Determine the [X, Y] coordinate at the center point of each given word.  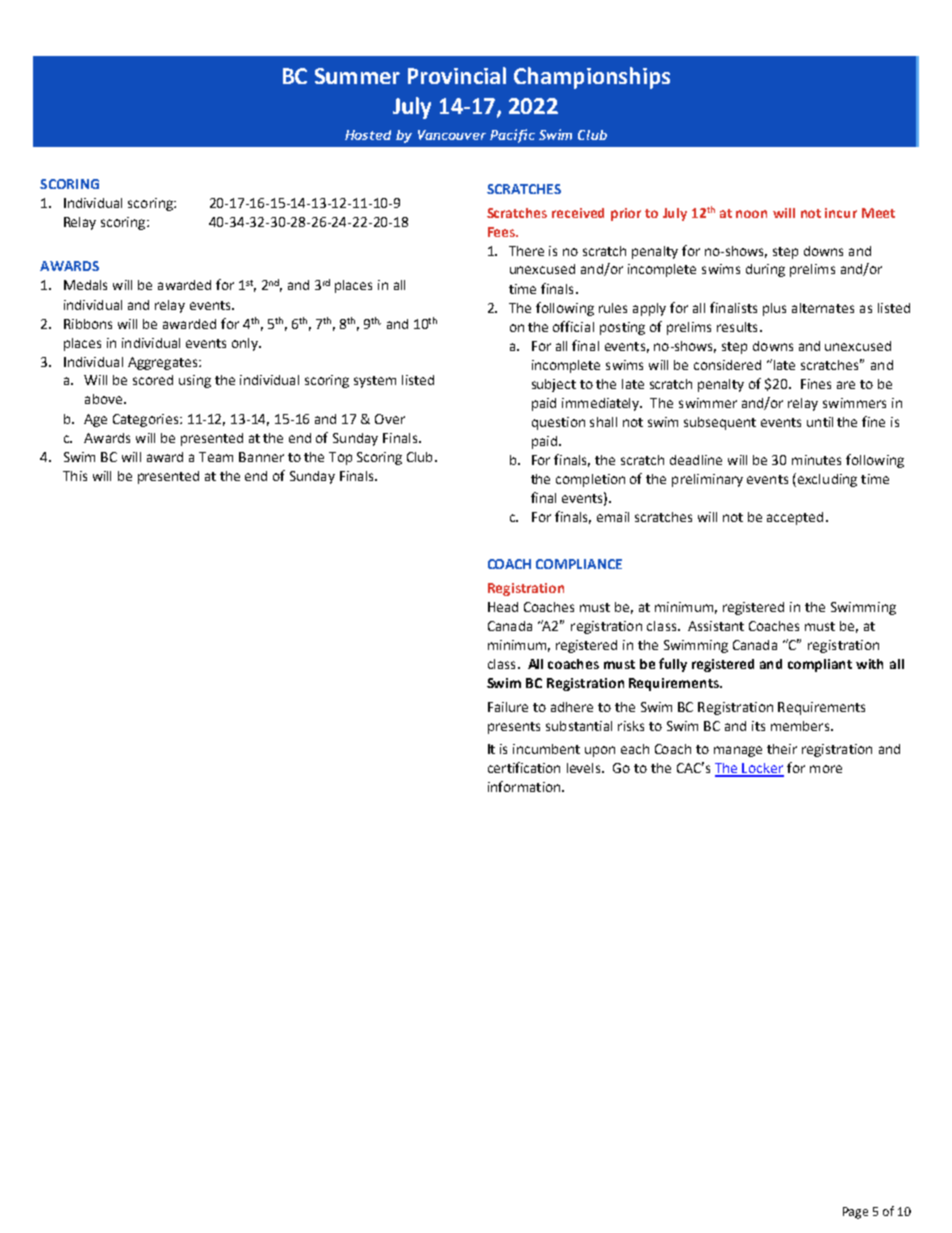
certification [524, 767]
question [558, 423]
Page [855, 1213]
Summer [357, 76]
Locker [762, 769]
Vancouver [452, 135]
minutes [816, 460]
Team [216, 457]
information [525, 786]
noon [751, 214]
